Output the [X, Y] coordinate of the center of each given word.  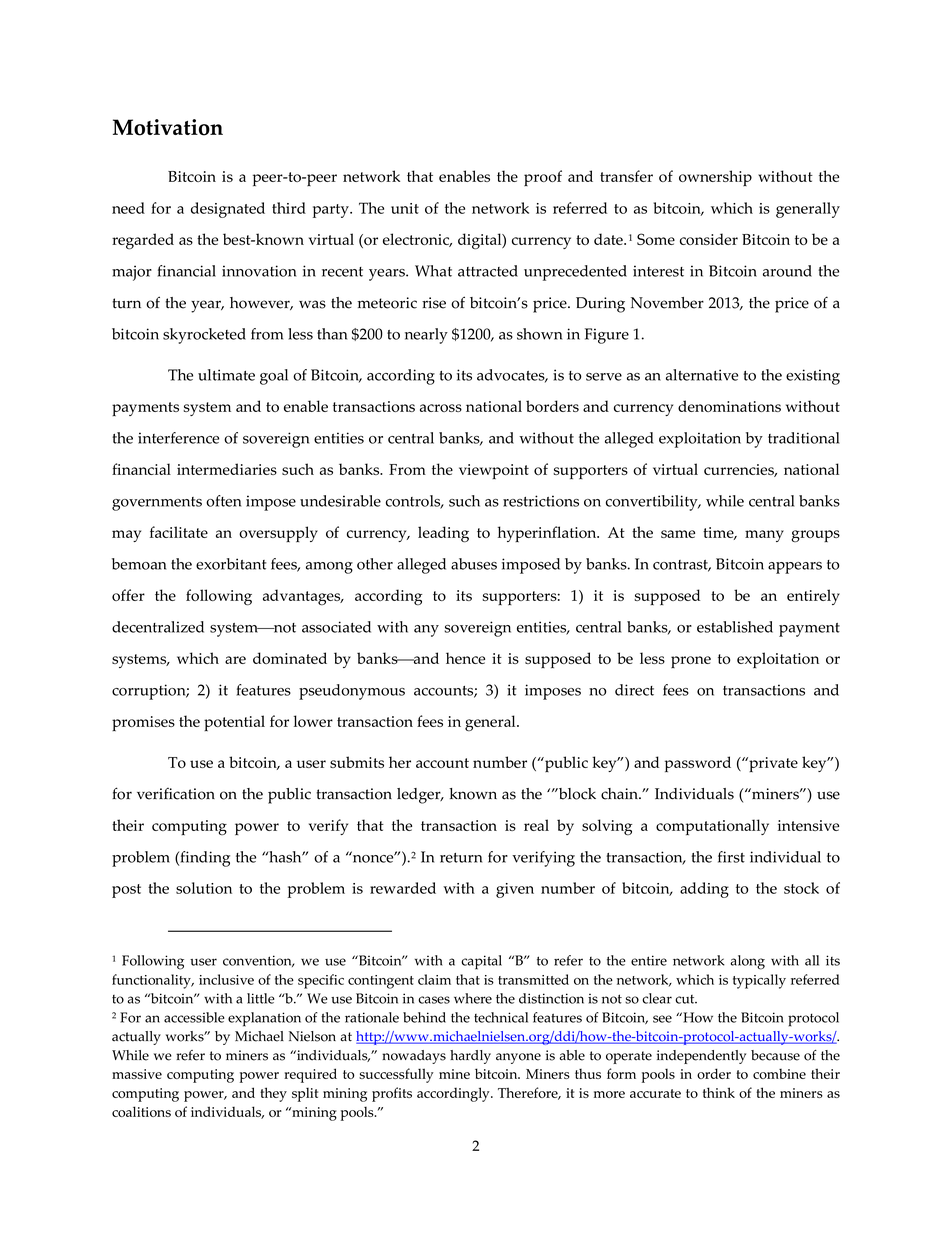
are [235, 660]
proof [543, 178]
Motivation [168, 127]
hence [465, 658]
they [273, 1094]
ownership [715, 178]
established [735, 627]
